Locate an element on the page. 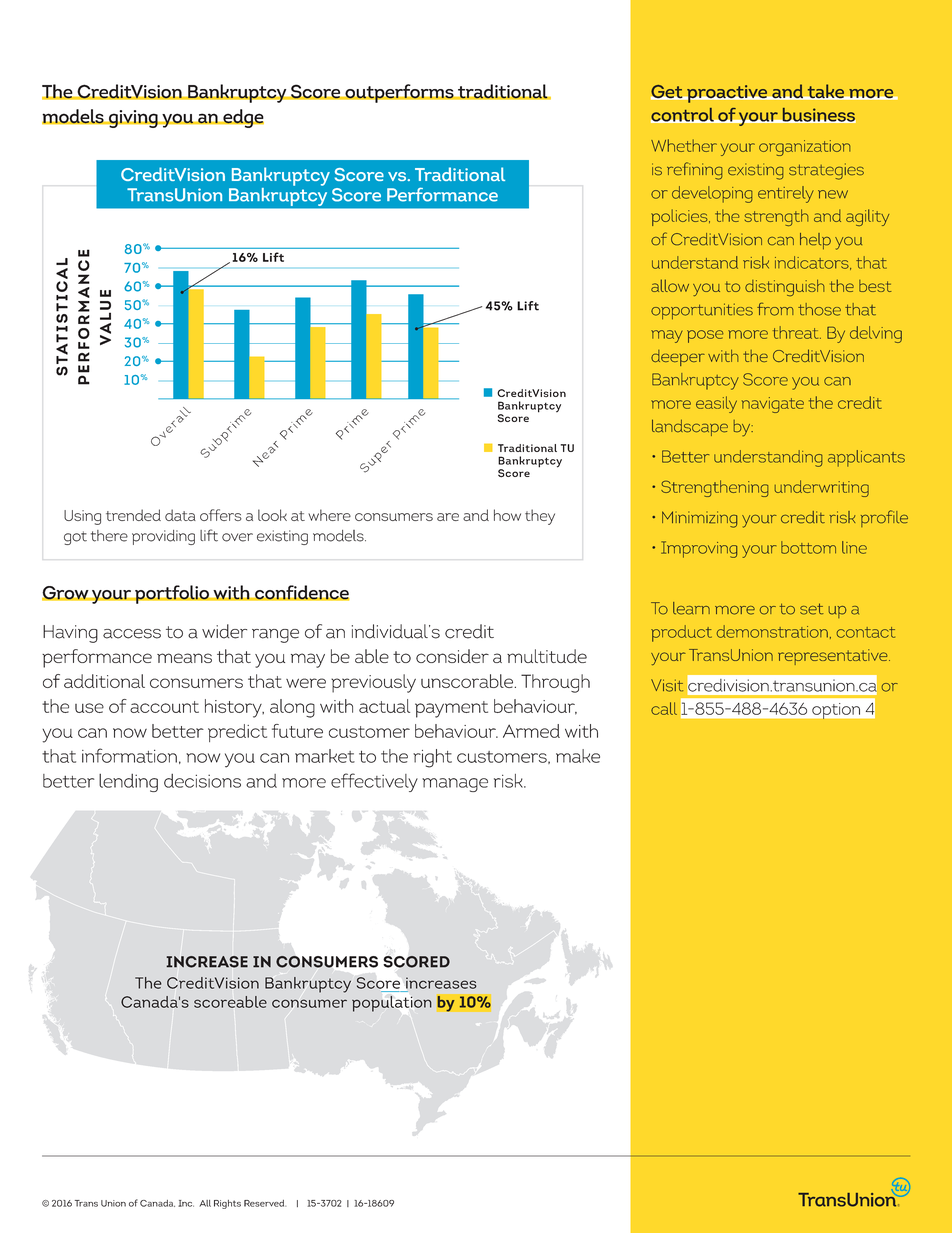 The width and height of the document is (952, 1233). data is located at coordinates (180, 515).
